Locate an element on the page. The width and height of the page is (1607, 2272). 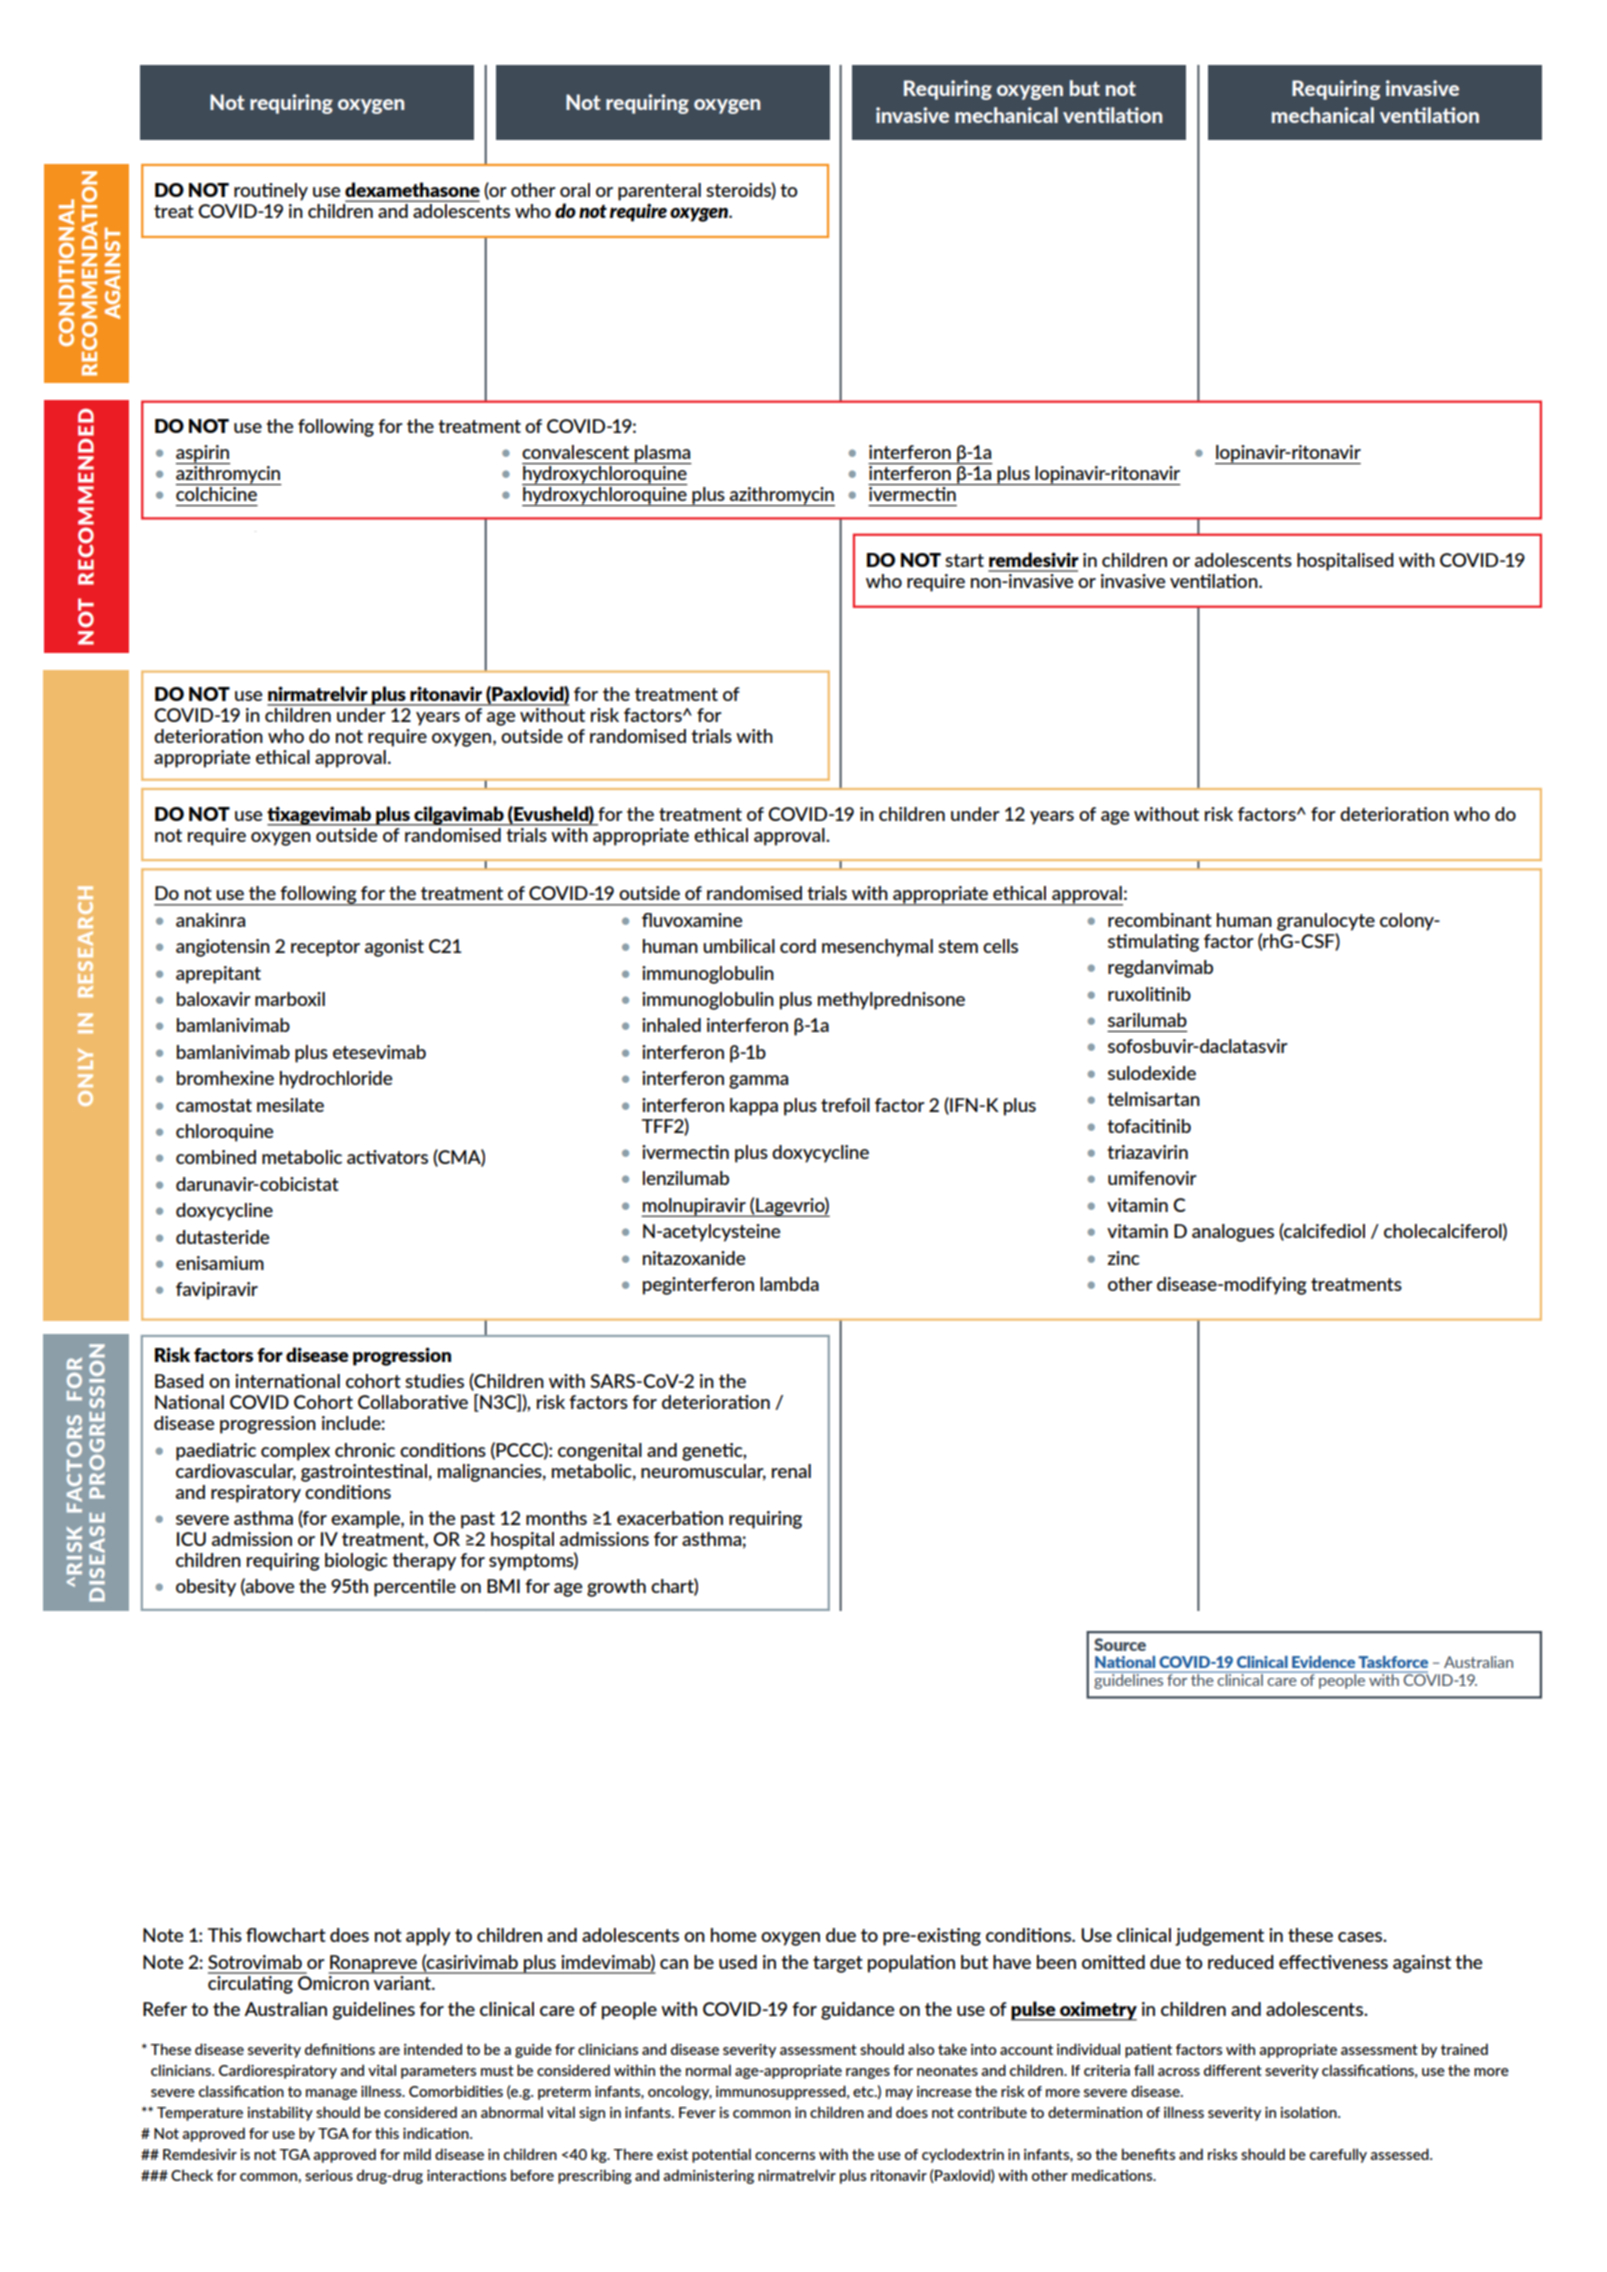
Evidence is located at coordinates (1323, 1662).
